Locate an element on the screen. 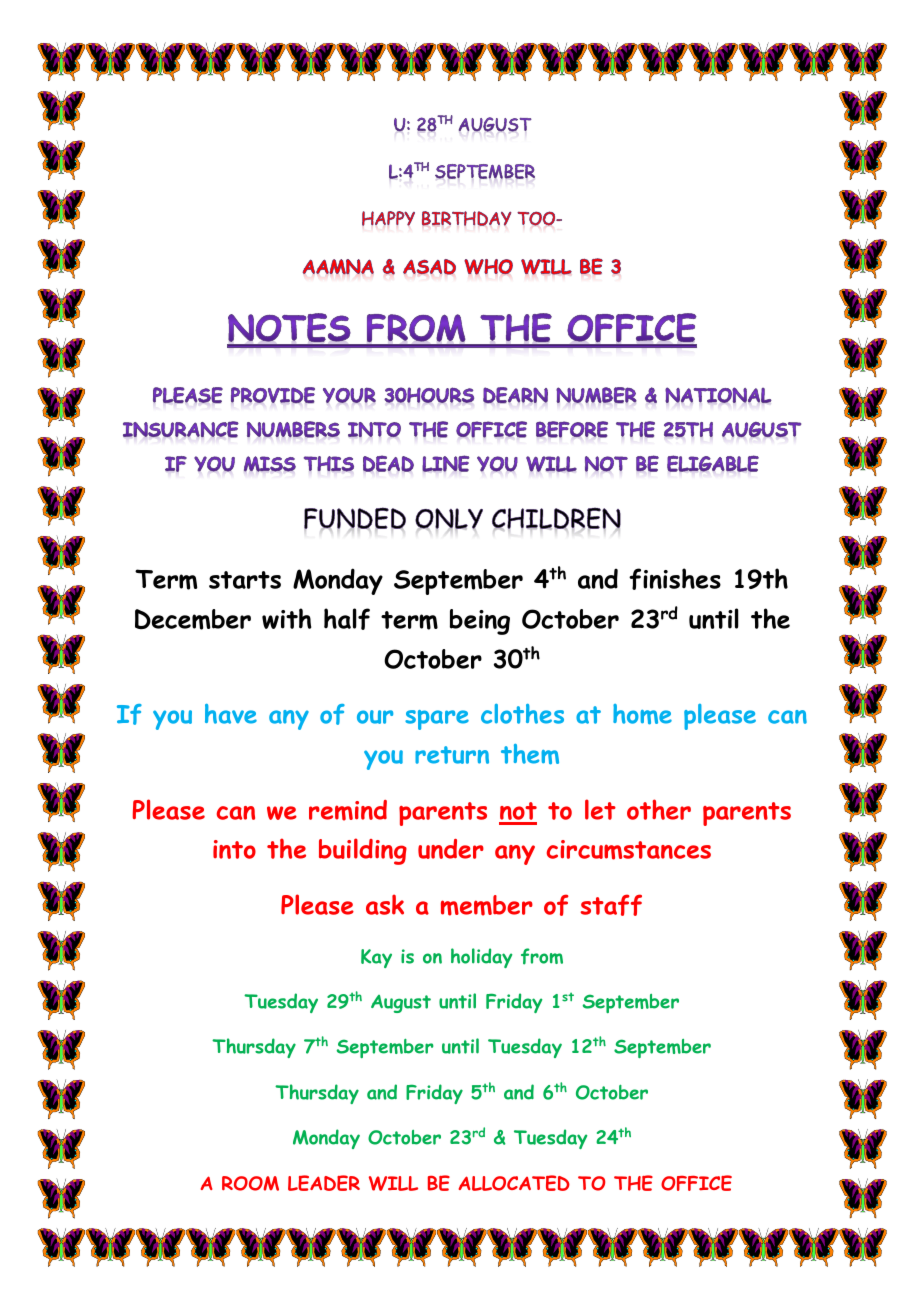 Image resolution: width=924 pixels, height=1308 pixels. OFFICE is located at coordinates (696, 1183).
